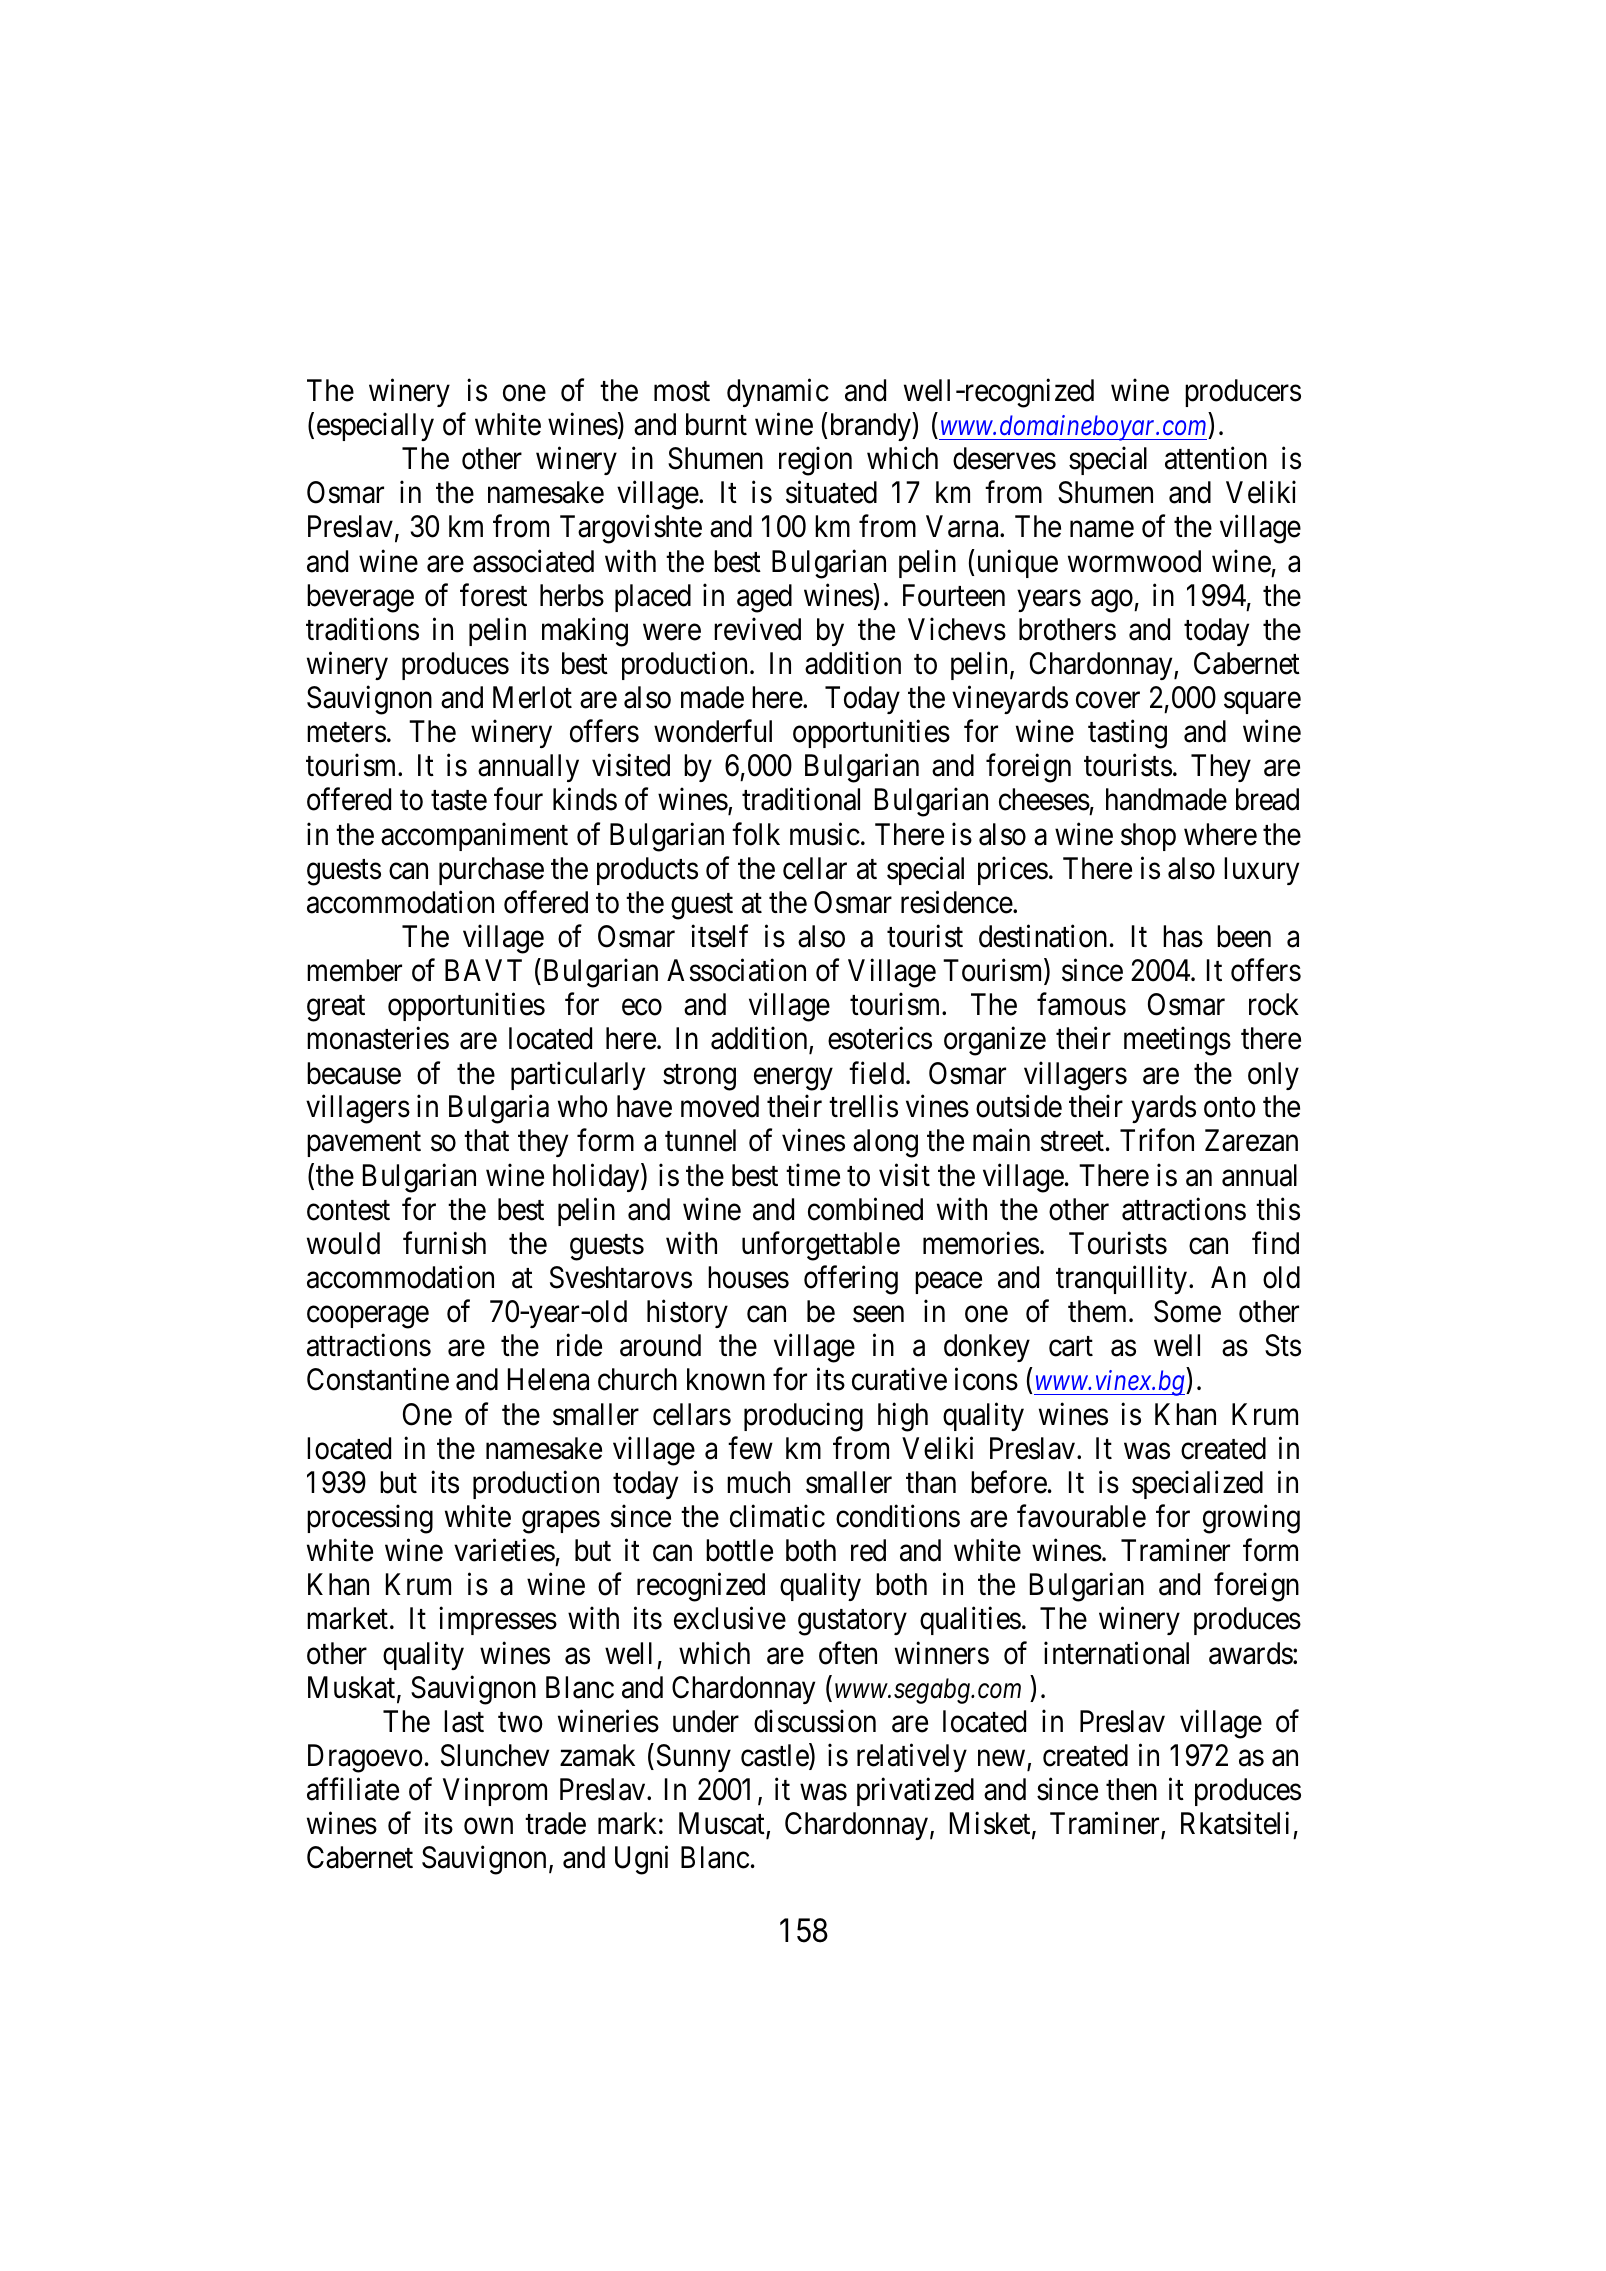 The height and width of the screenshot is (2271, 1606). Describe the element at coordinates (801, 799) in the screenshot. I see `traditional` at that location.
